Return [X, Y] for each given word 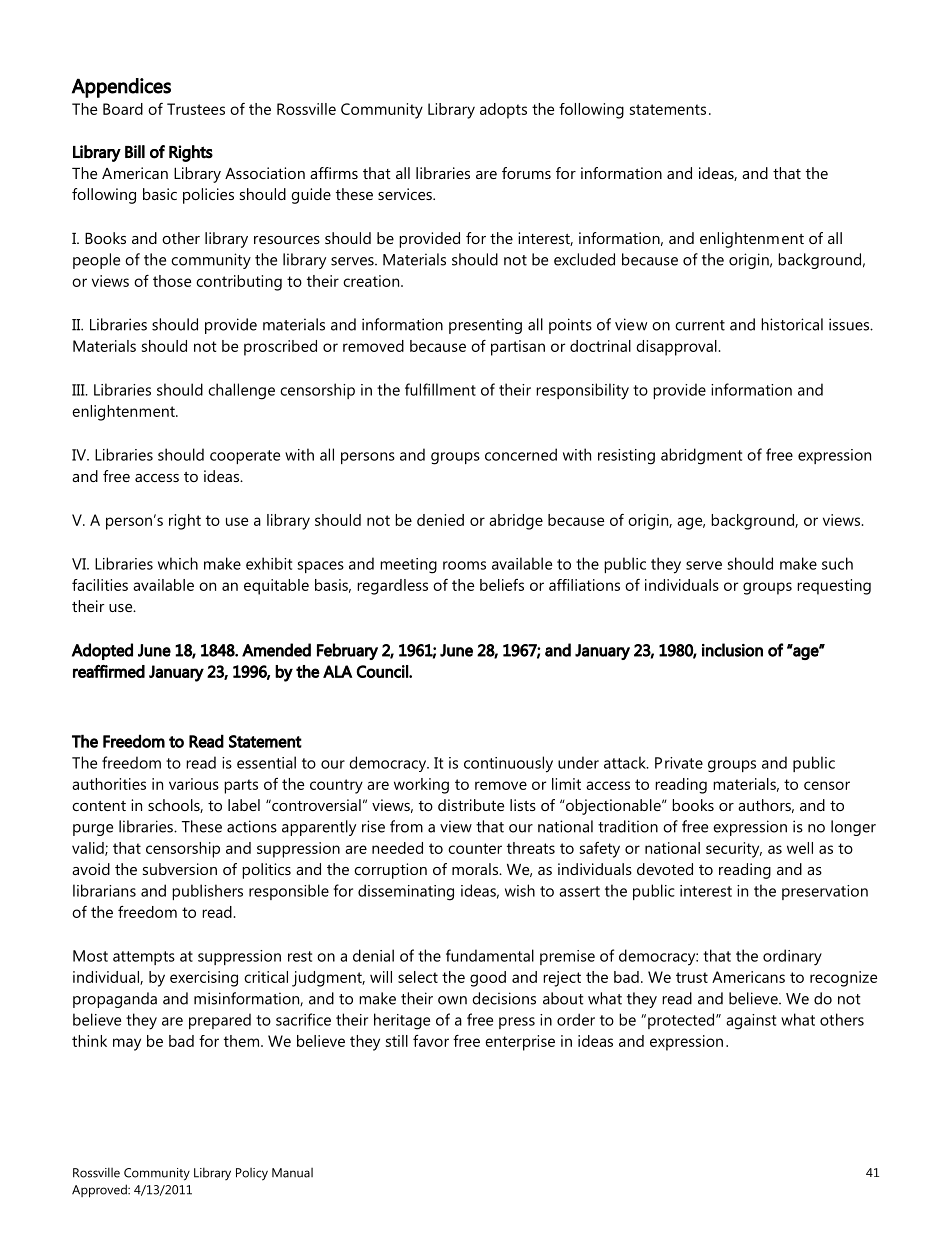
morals [476, 869]
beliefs [502, 585]
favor [431, 1041]
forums [526, 173]
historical [792, 324]
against [751, 1022]
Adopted [102, 651]
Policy [252, 1174]
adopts [503, 111]
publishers [207, 892]
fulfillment [440, 389]
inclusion [732, 650]
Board [123, 109]
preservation [825, 892]
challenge [241, 391]
